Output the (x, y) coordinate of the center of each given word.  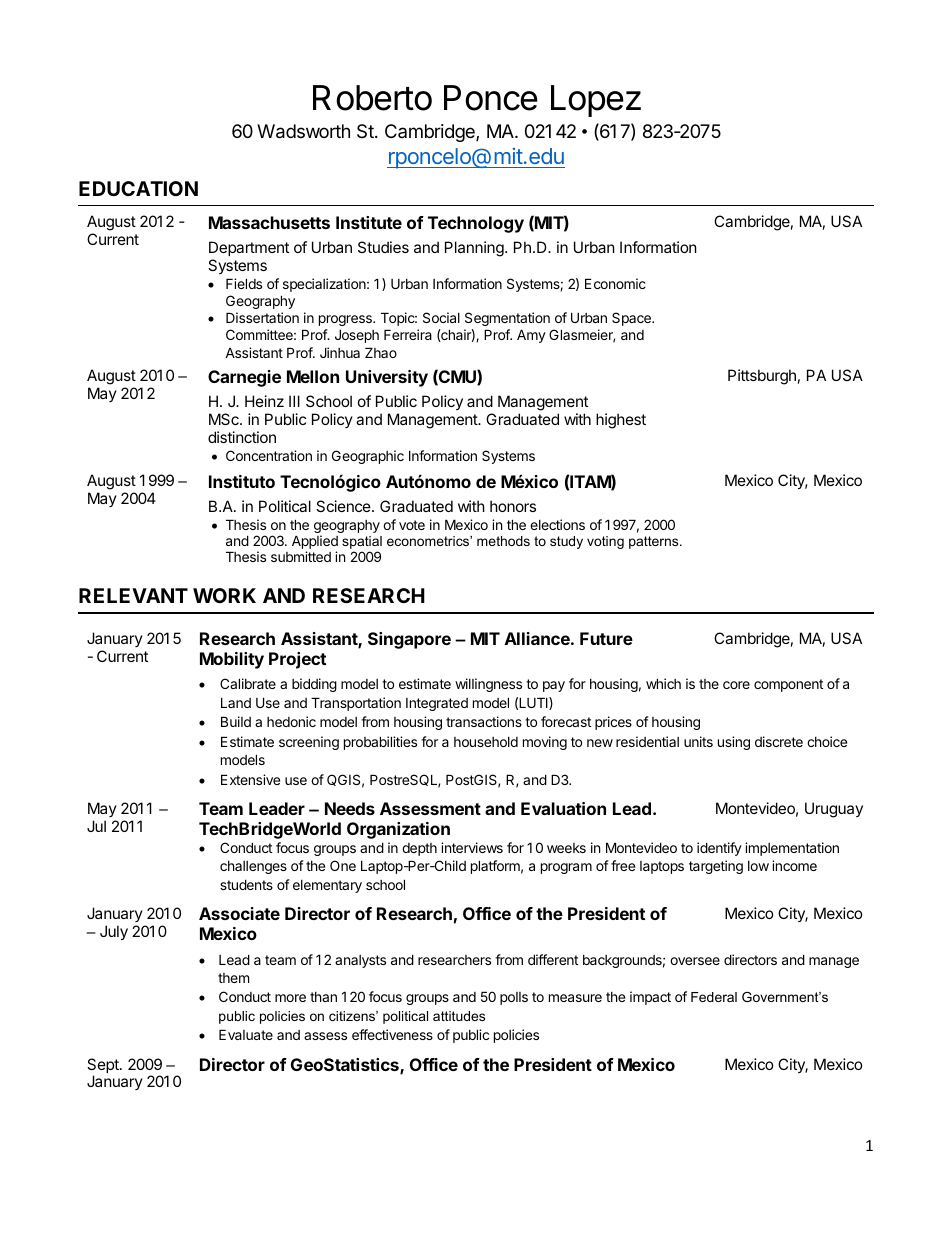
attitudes (459, 1016)
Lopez (596, 101)
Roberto (372, 98)
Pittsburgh (762, 377)
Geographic (368, 457)
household (486, 742)
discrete (779, 741)
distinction (242, 437)
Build (236, 721)
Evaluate (246, 1034)
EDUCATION (138, 188)
